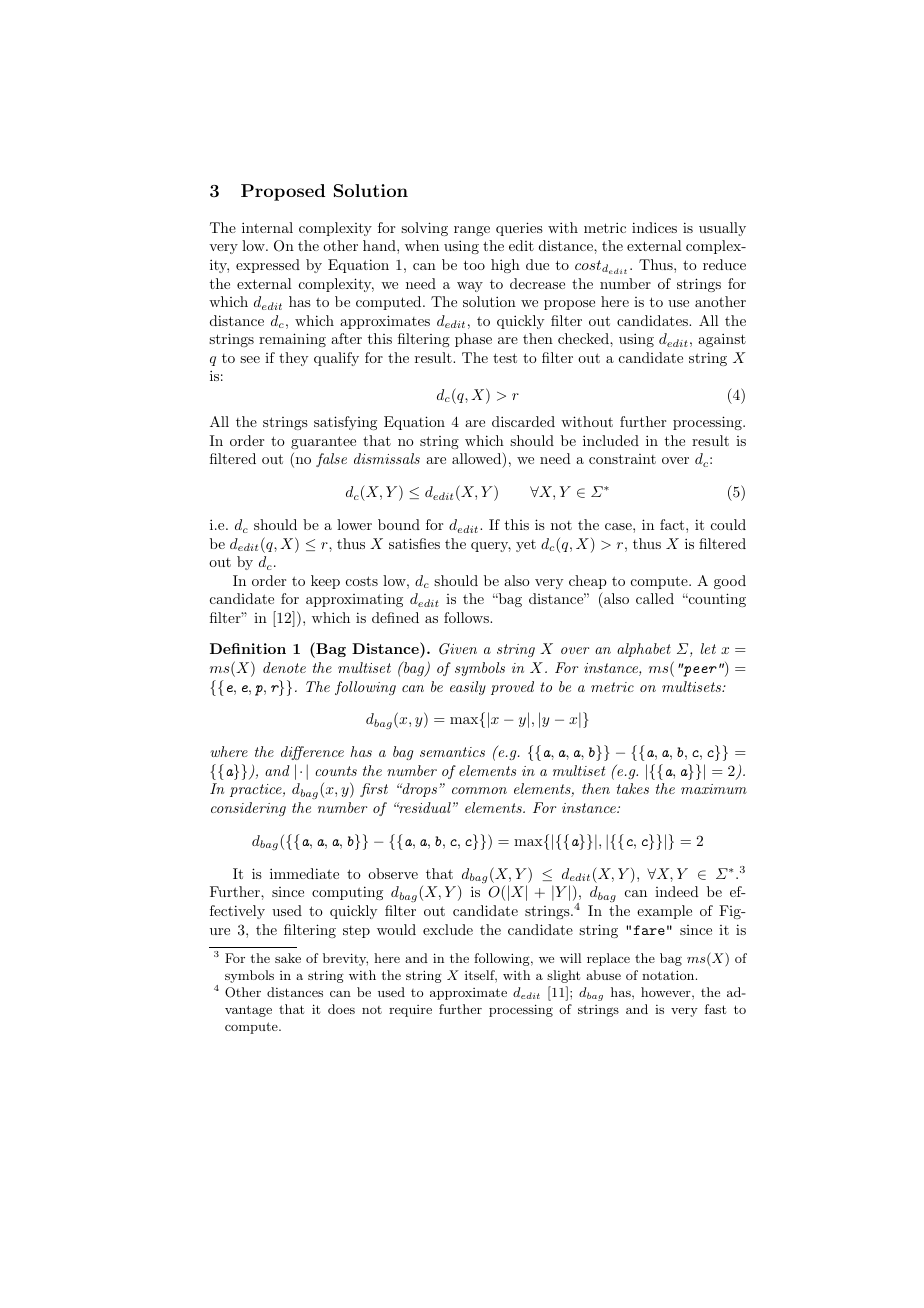  What do you see at coordinates (669, 975) in the screenshot?
I see `notation` at bounding box center [669, 975].
